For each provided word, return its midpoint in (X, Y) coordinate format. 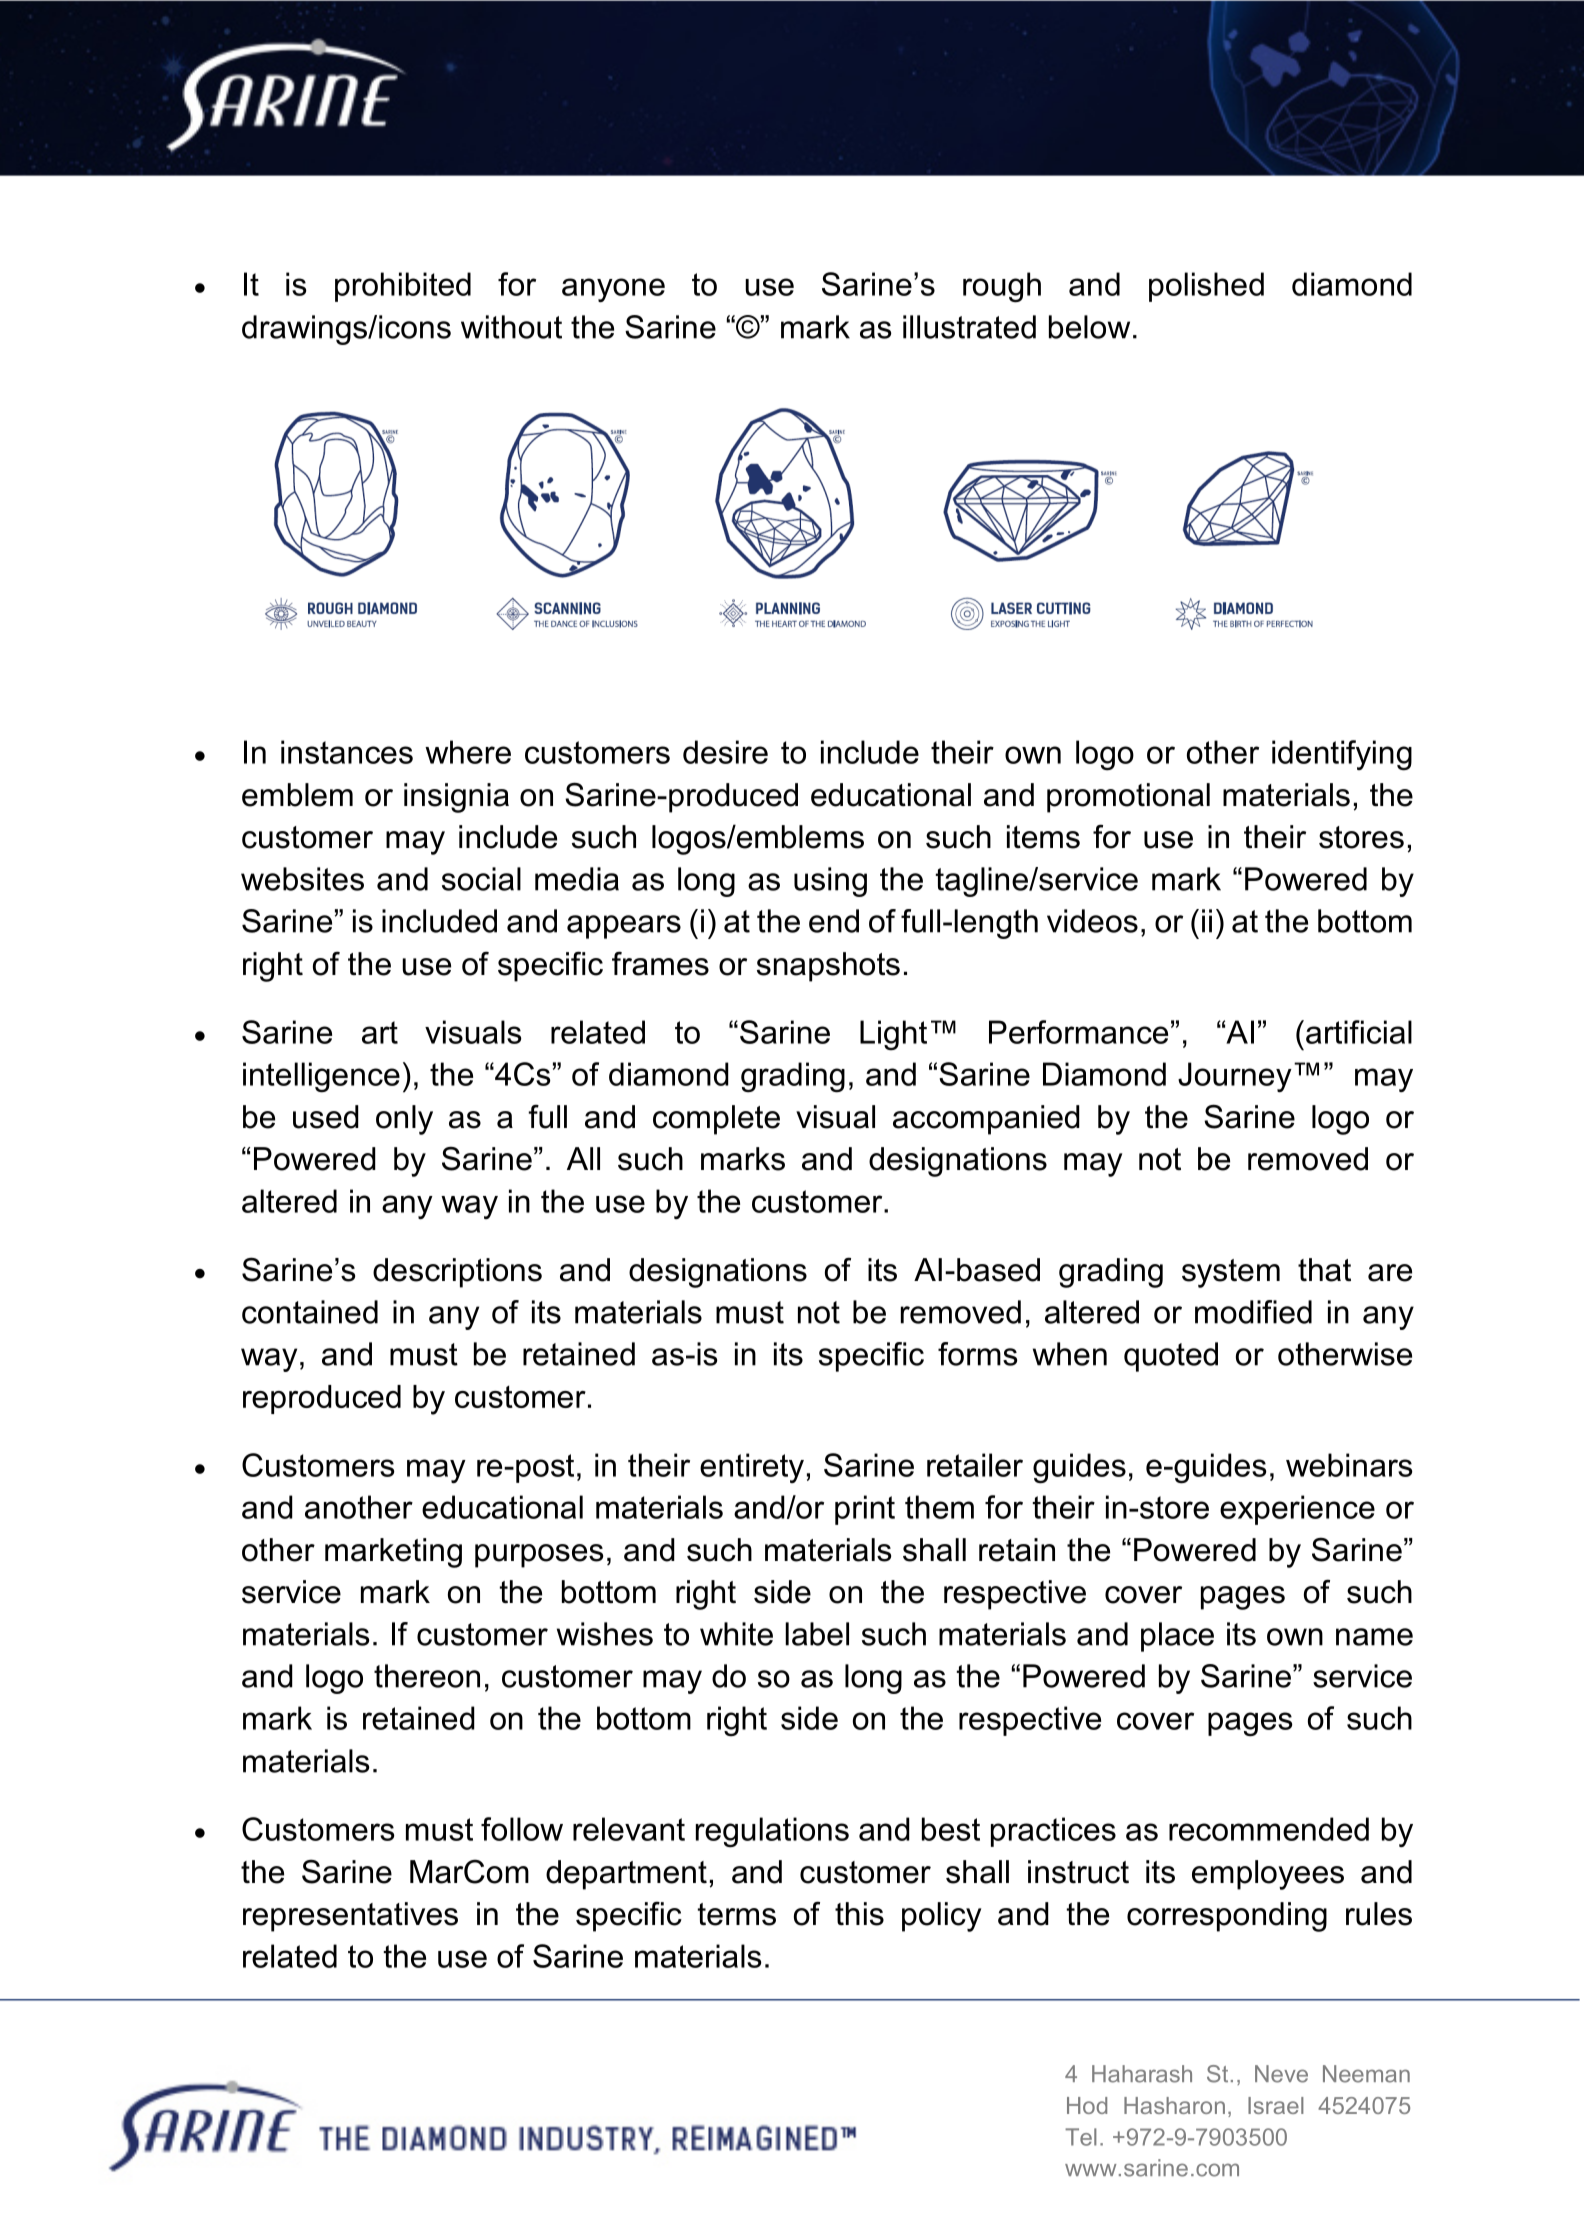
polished (1206, 287)
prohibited (403, 287)
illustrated (969, 327)
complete (716, 1120)
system (1231, 1273)
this (859, 1914)
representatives (350, 1917)
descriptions (457, 1273)
